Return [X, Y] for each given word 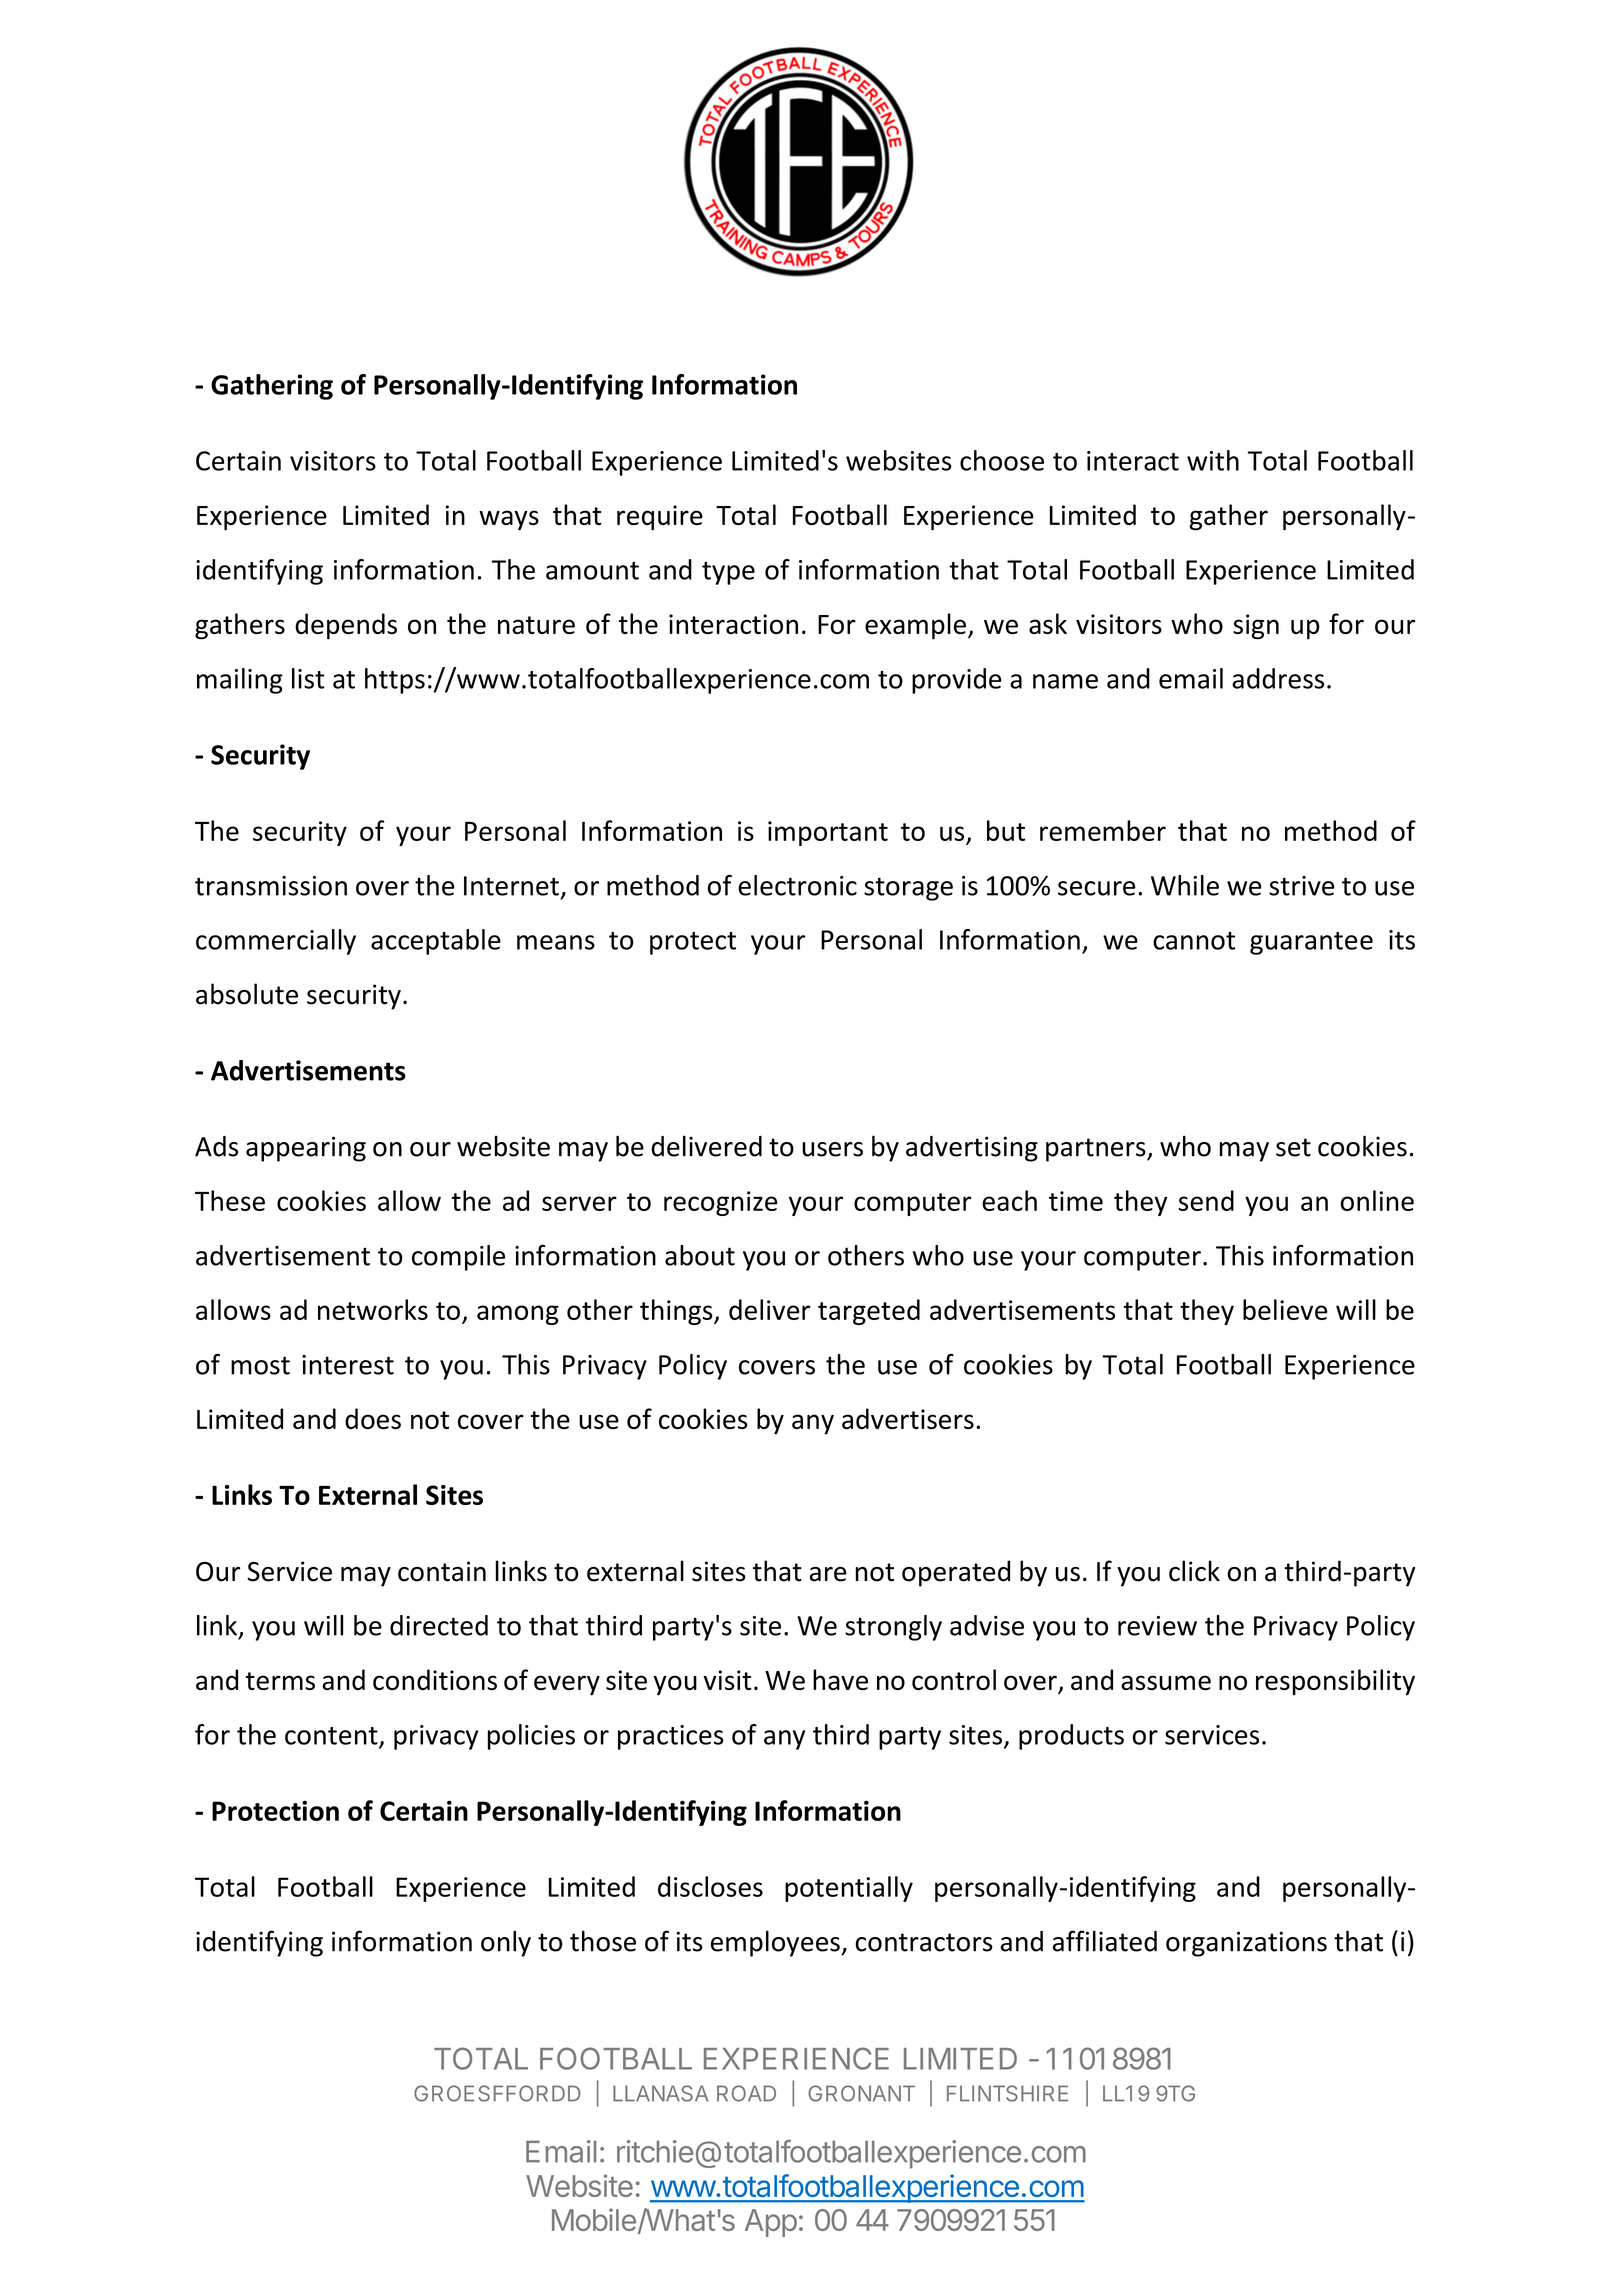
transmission [271, 886]
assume [1166, 1682]
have [840, 1679]
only [506, 1943]
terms [280, 1681]
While [1185, 885]
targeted [869, 1312]
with [1213, 460]
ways [509, 520]
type [728, 573]
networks [373, 1309]
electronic [797, 885]
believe [1285, 1309]
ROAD [746, 2093]
